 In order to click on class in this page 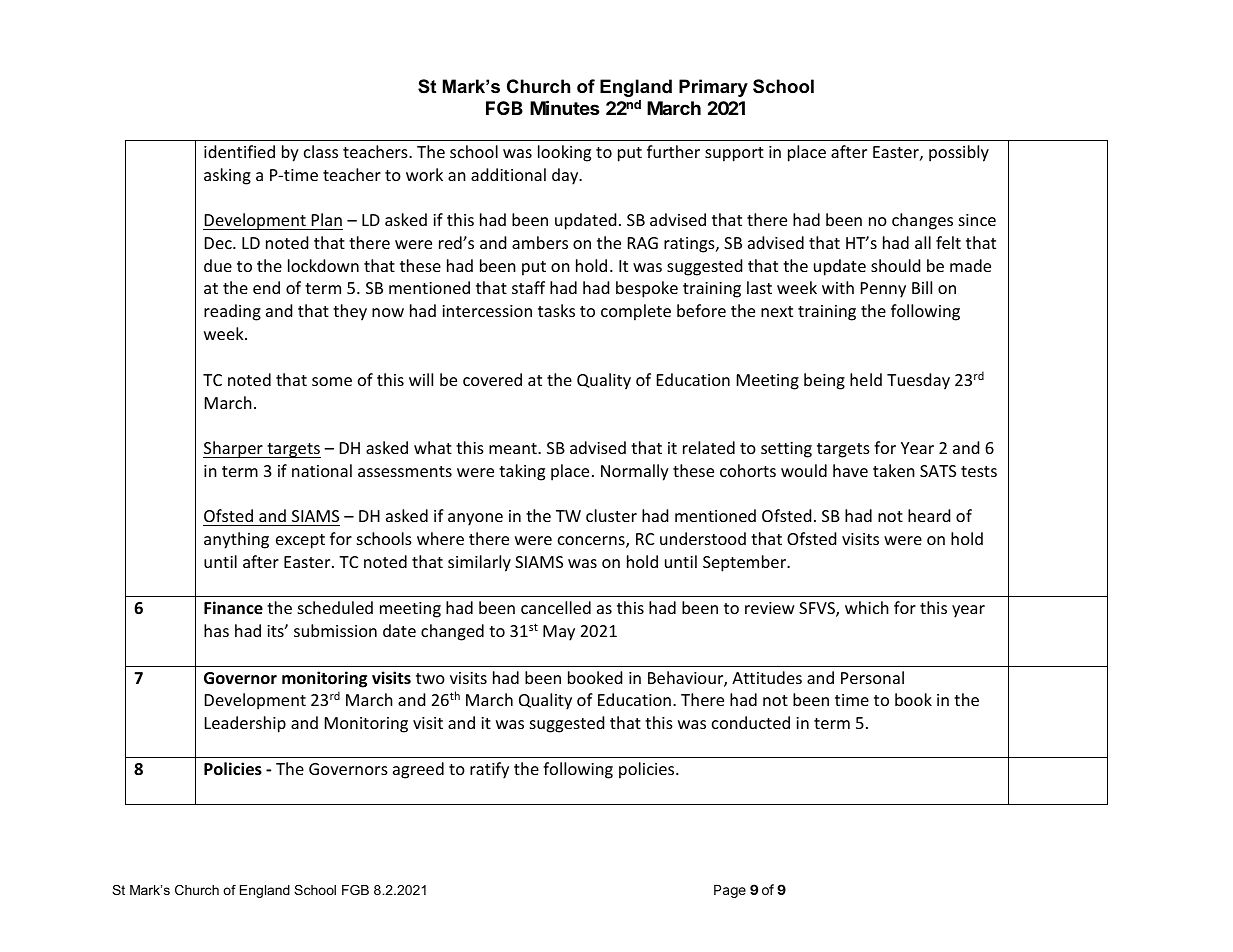, I will do `click(321, 151)`.
